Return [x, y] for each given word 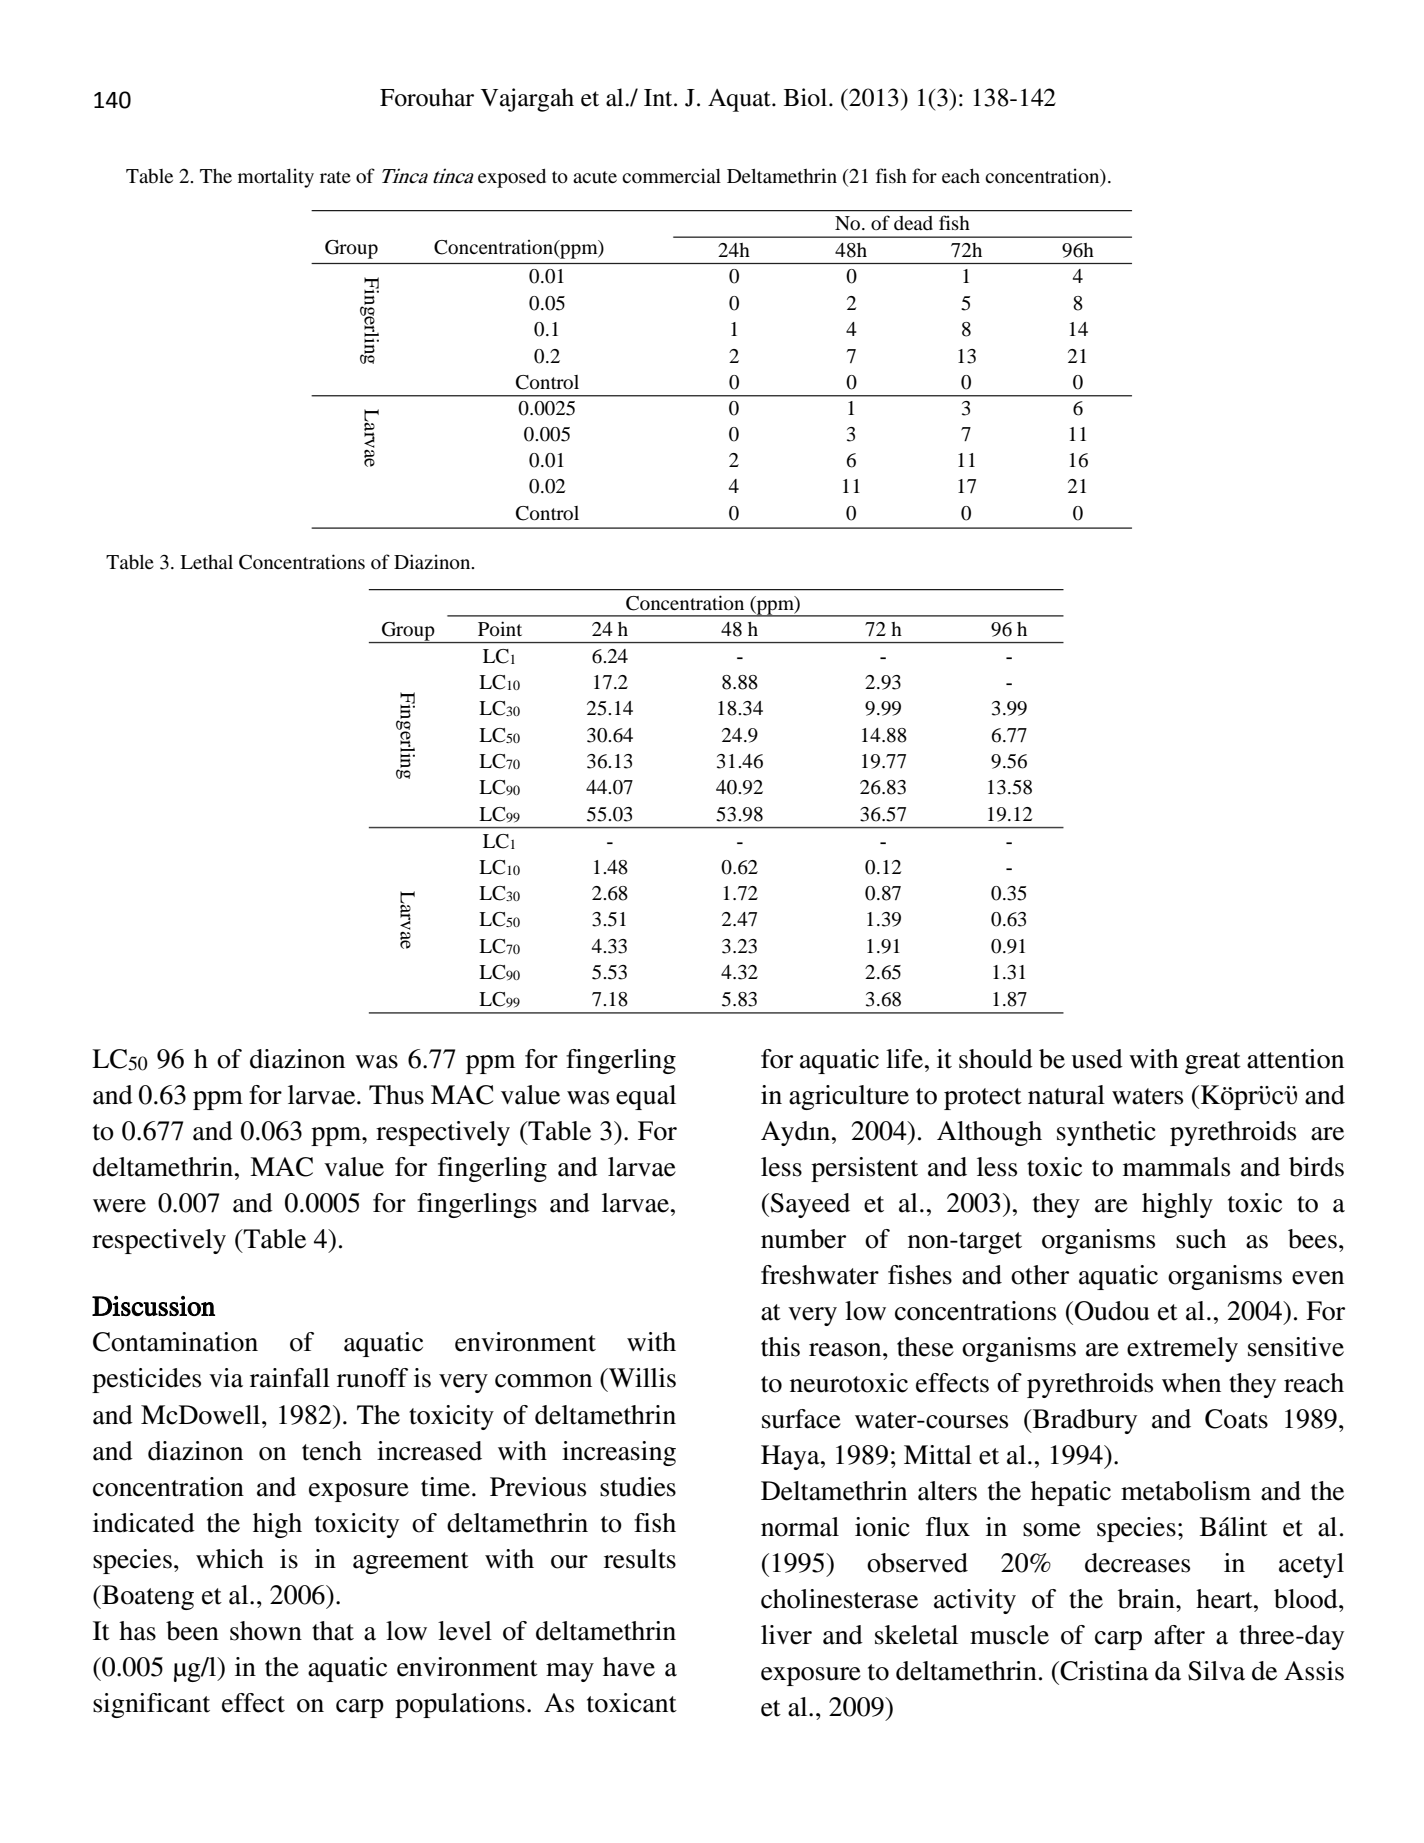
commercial [671, 176]
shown [266, 1631]
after [1179, 1635]
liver [786, 1635]
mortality [276, 178]
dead [913, 223]
